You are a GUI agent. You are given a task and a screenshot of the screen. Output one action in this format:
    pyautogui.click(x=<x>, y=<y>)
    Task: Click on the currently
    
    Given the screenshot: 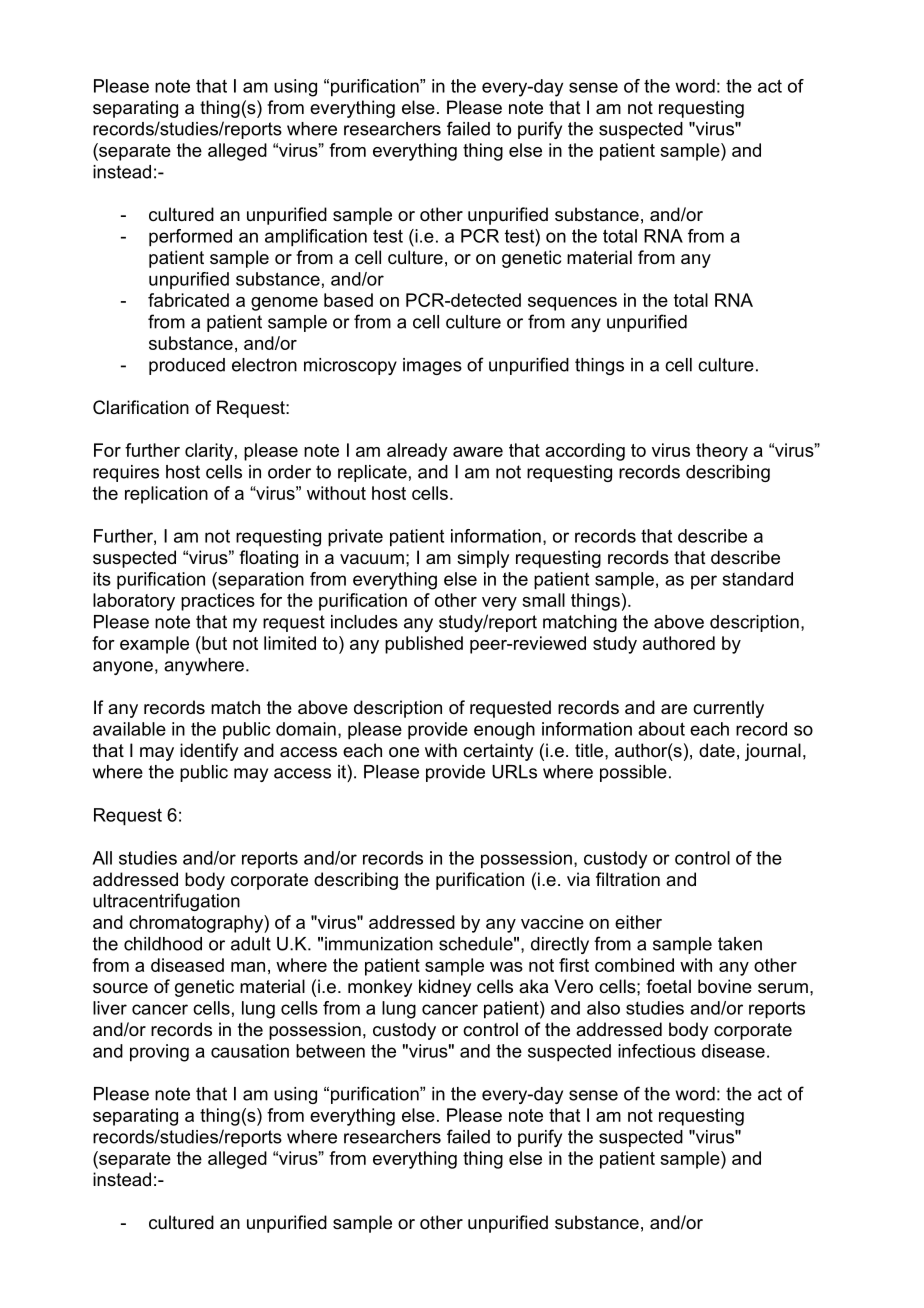 What is the action you would take?
    pyautogui.click(x=728, y=709)
